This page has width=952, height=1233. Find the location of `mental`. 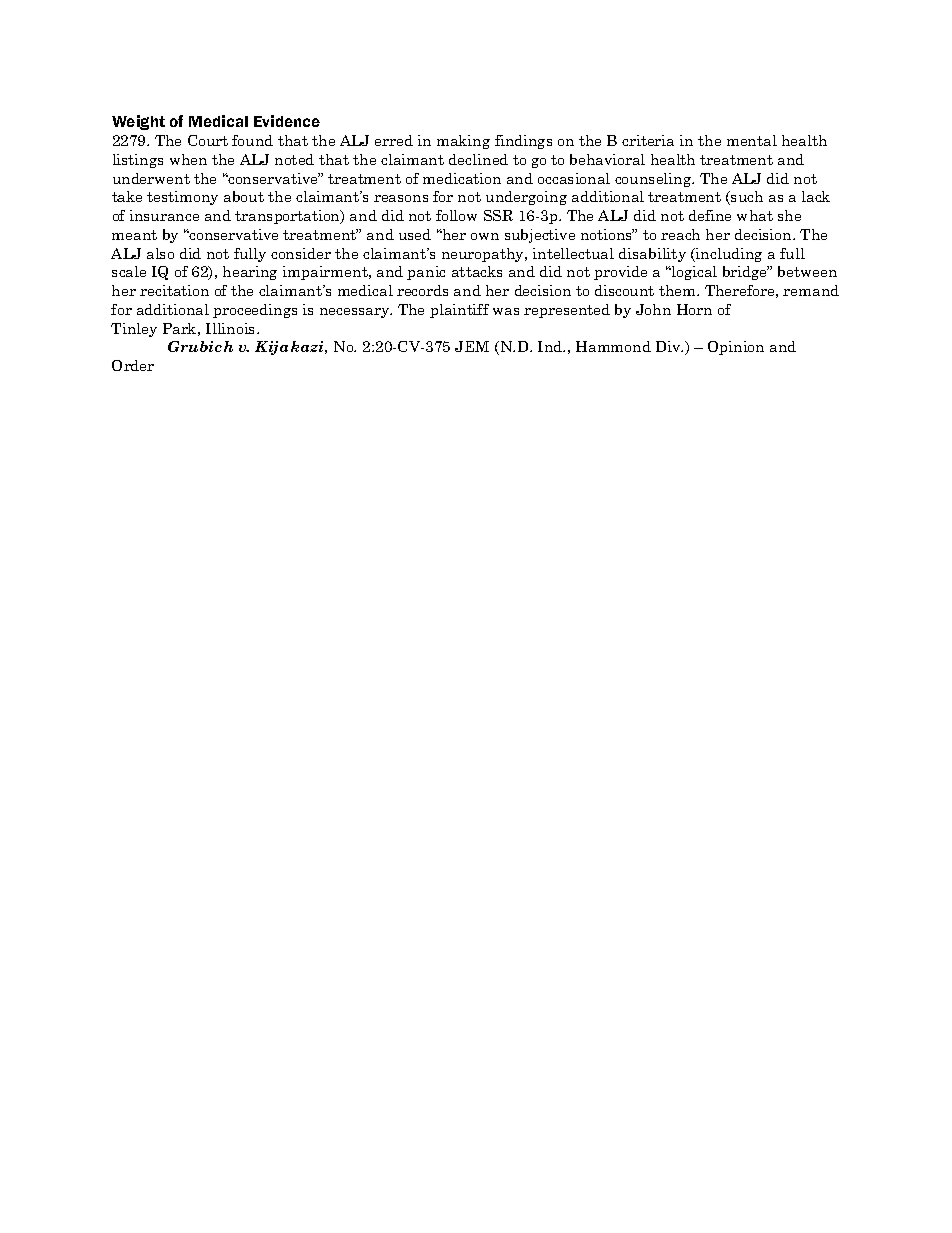

mental is located at coordinates (752, 140).
